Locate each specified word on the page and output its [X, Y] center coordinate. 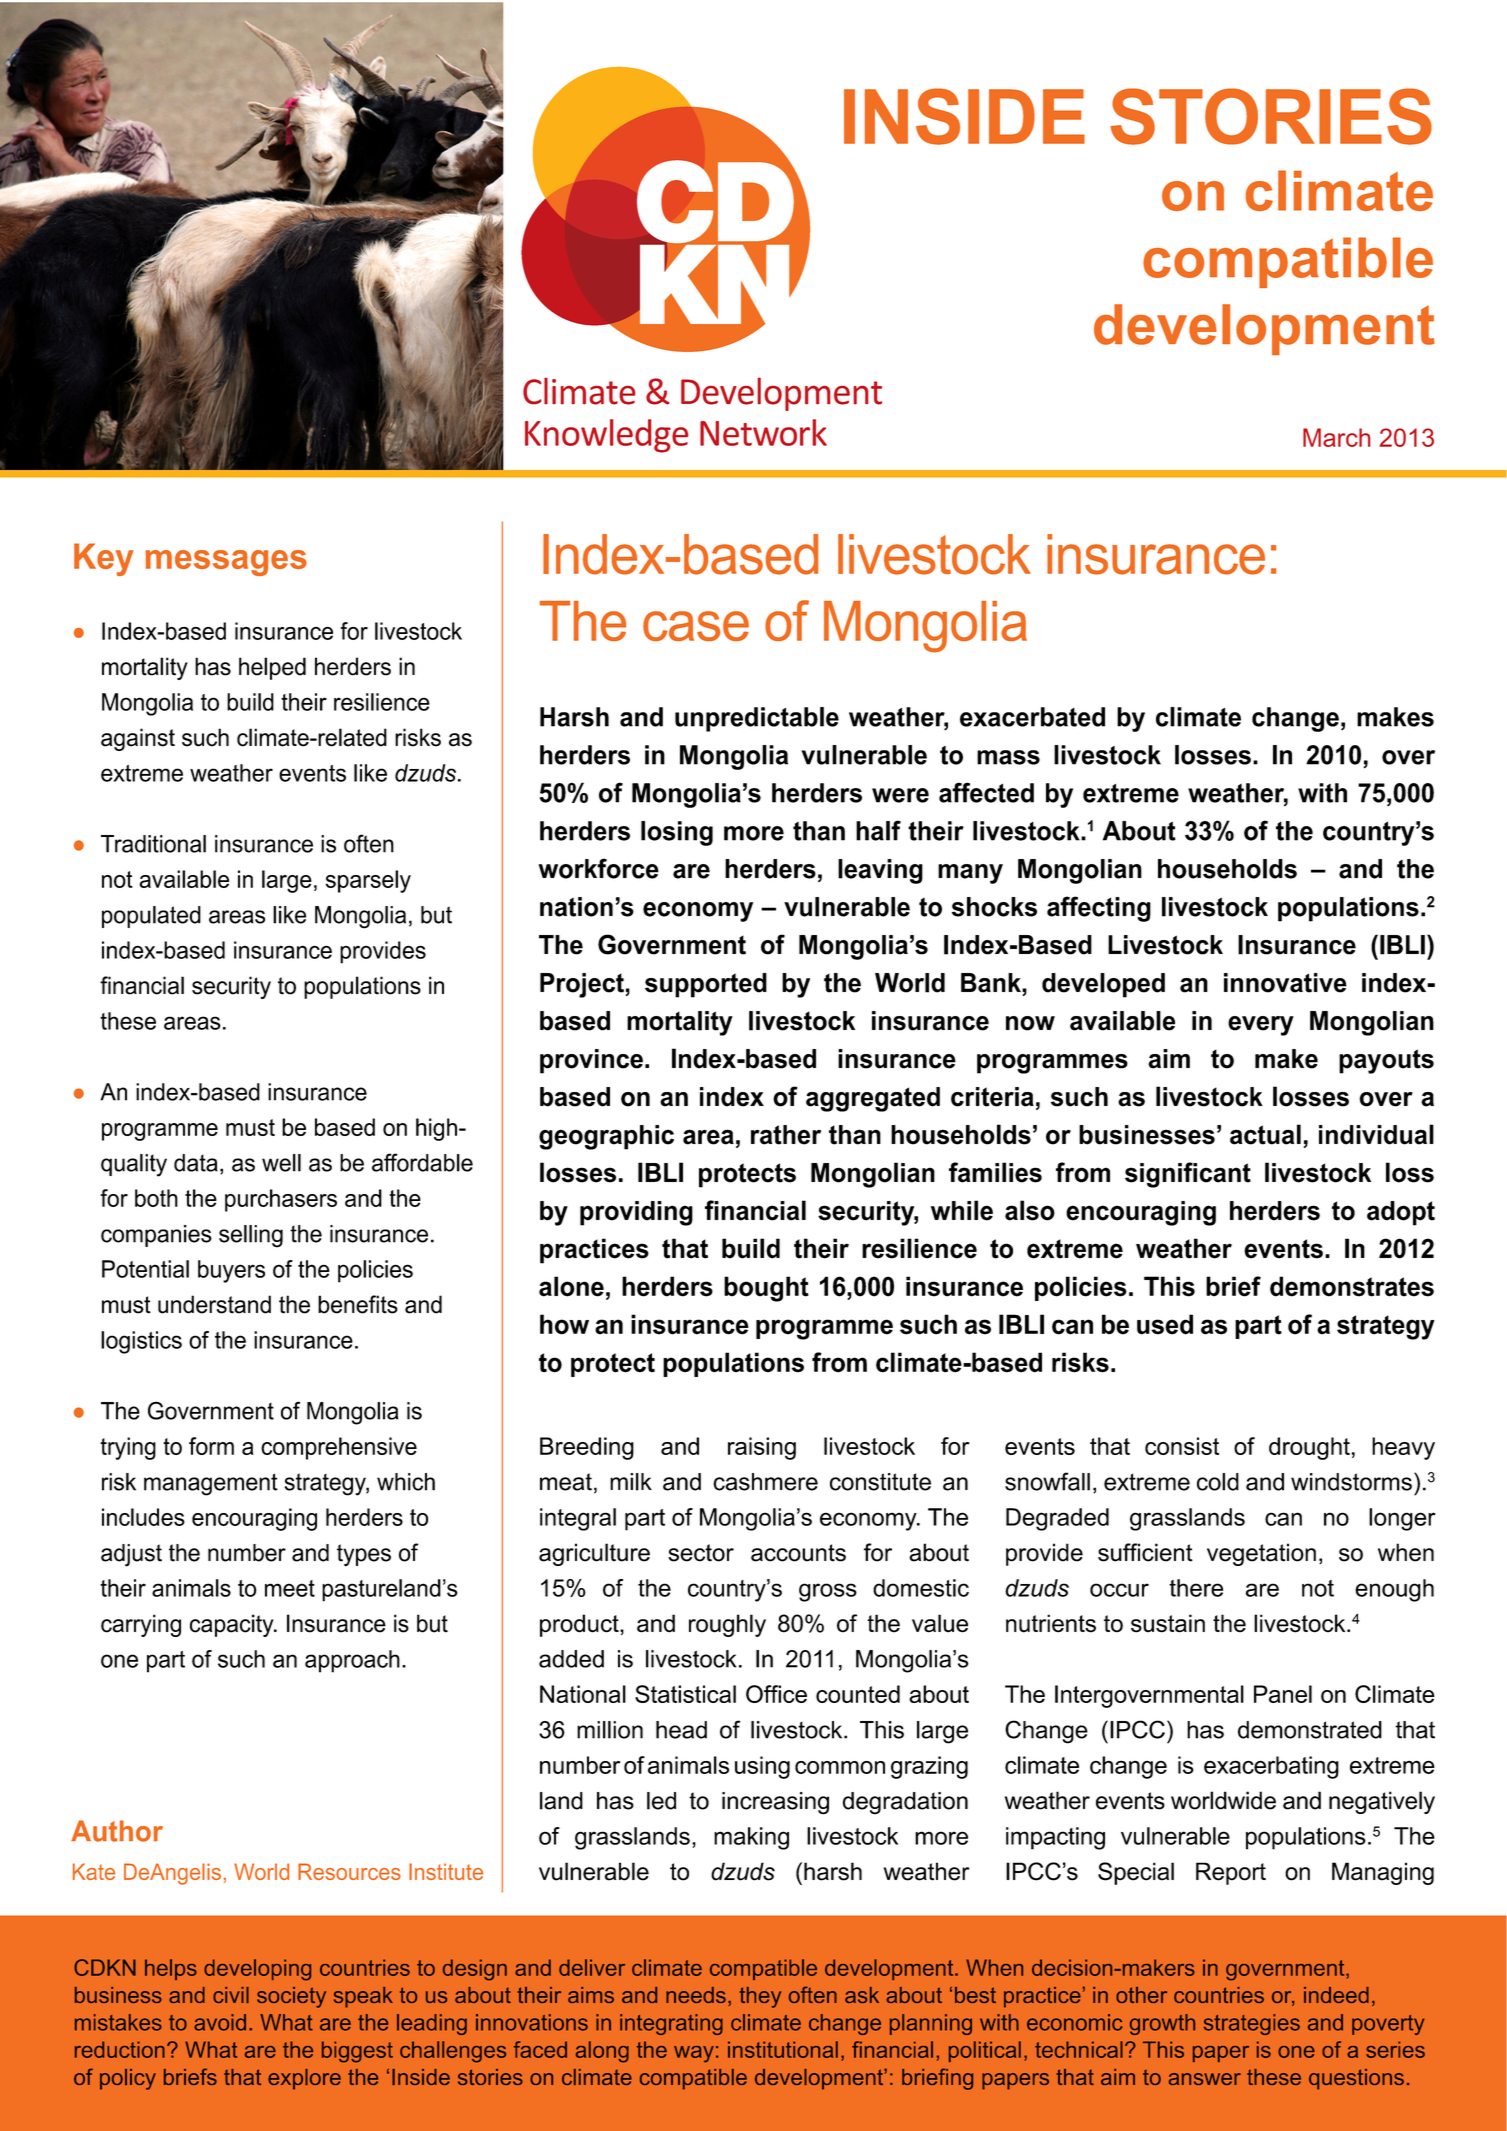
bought [766, 1289]
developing [257, 1970]
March [1336, 437]
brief [1233, 1286]
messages [226, 563]
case [696, 626]
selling [251, 1236]
